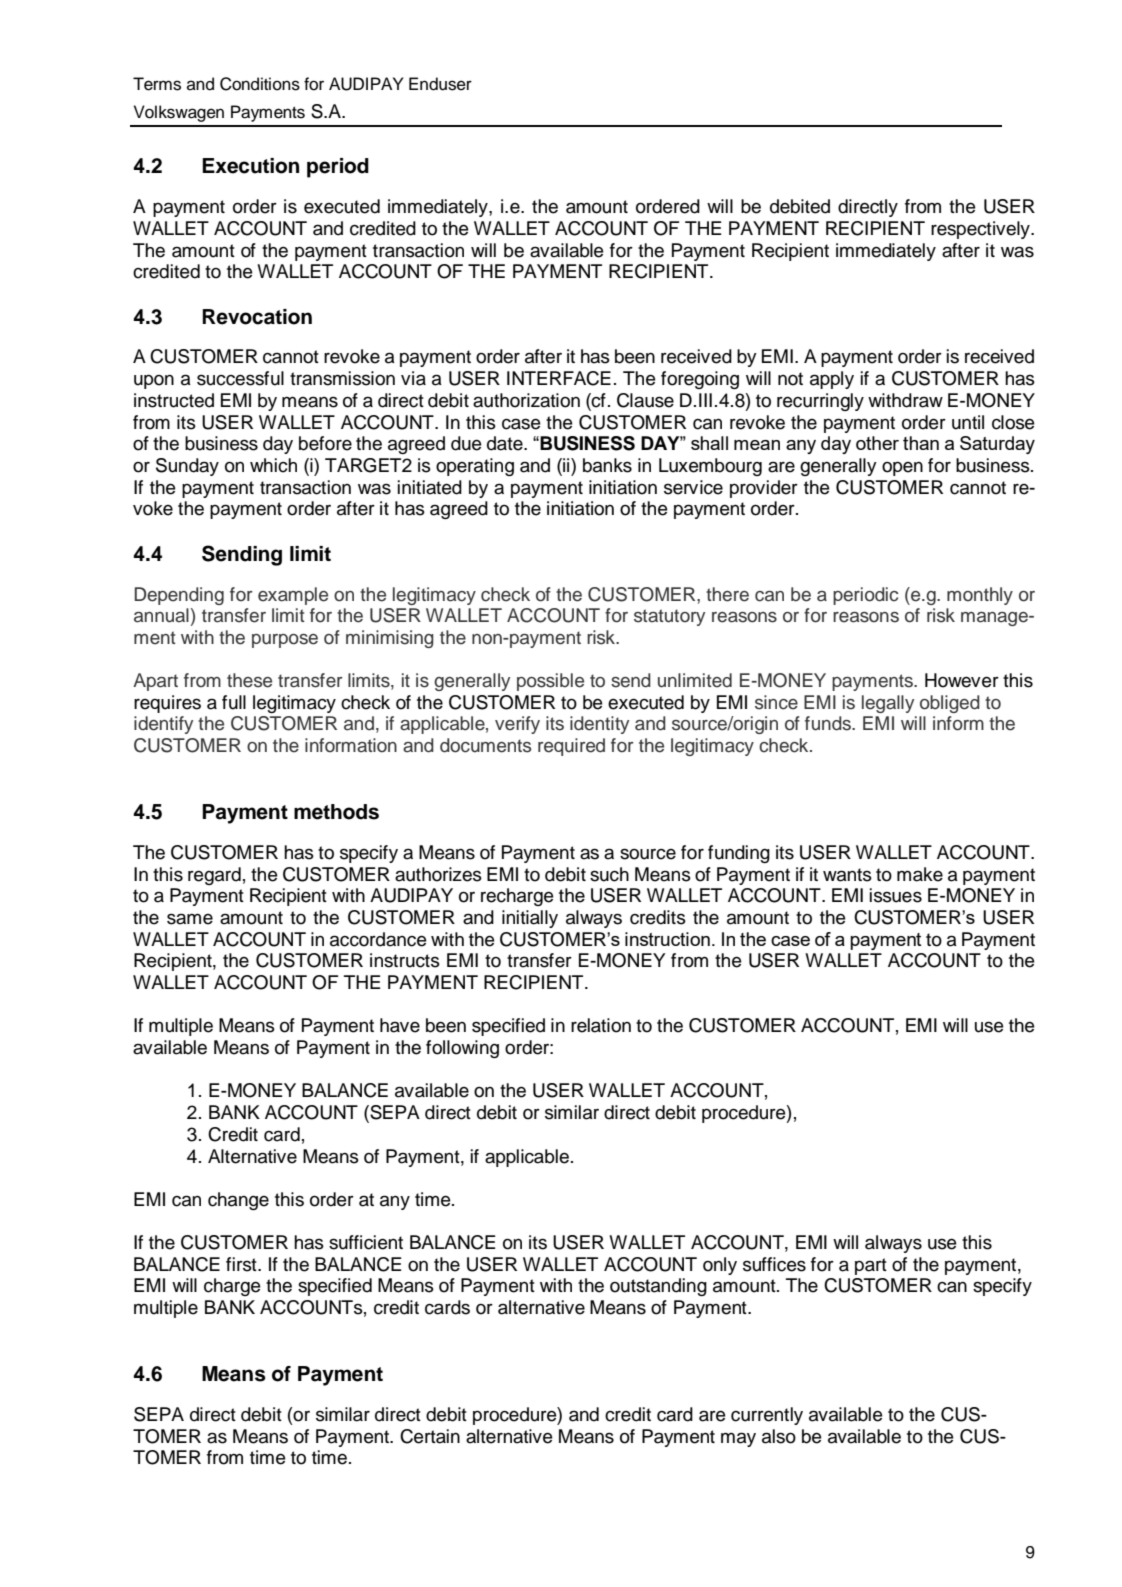  What do you see at coordinates (242, 1264) in the screenshot?
I see `first` at bounding box center [242, 1264].
